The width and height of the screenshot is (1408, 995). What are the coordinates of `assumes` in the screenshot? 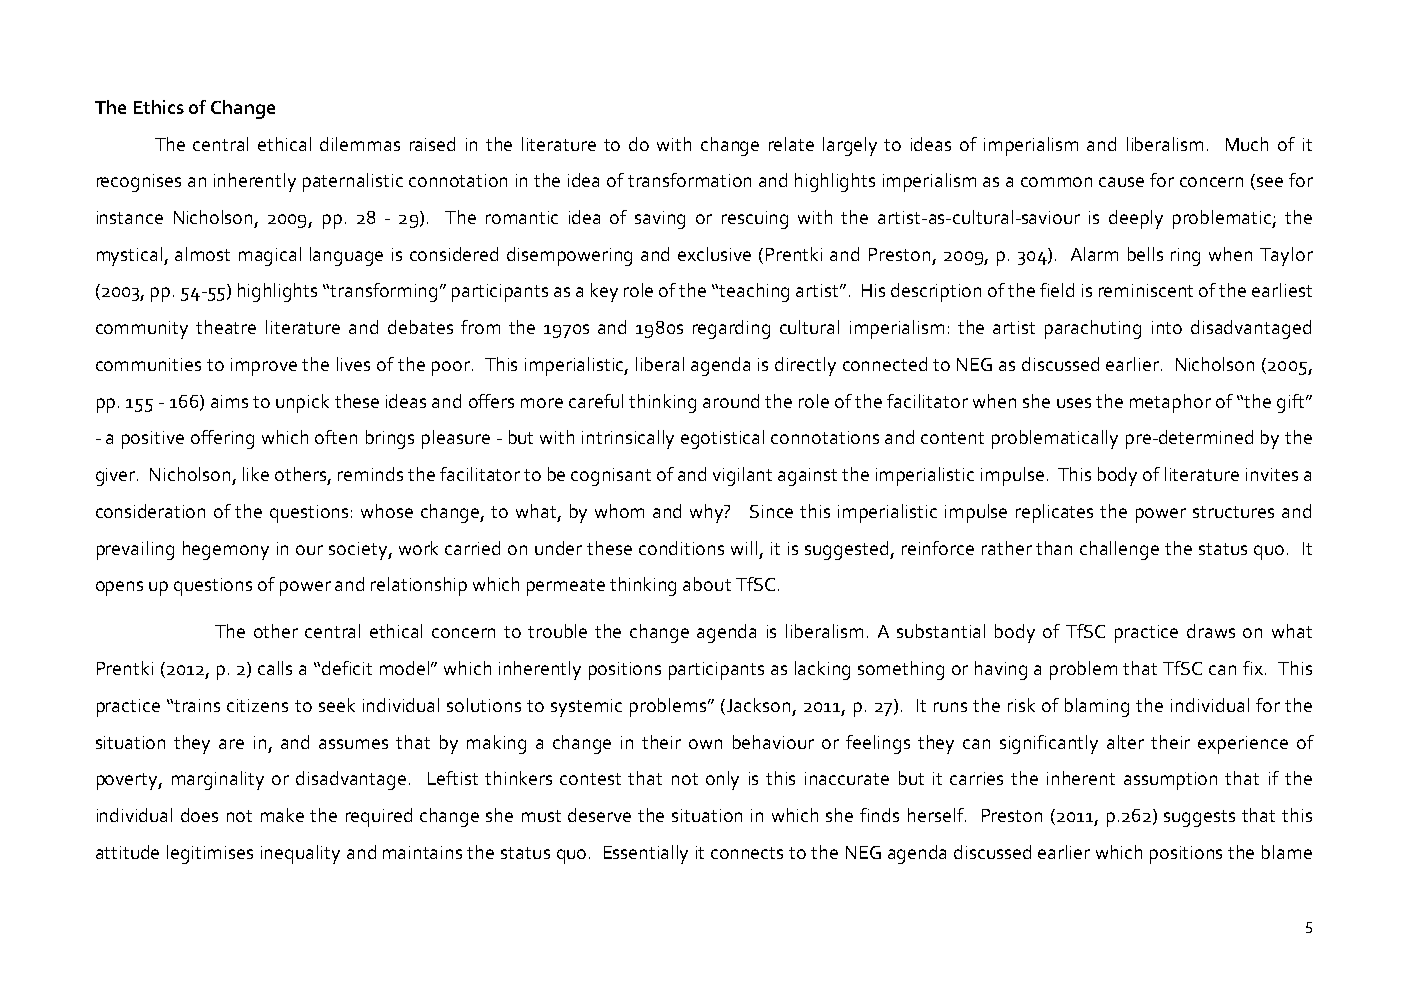 It's located at (353, 744).
